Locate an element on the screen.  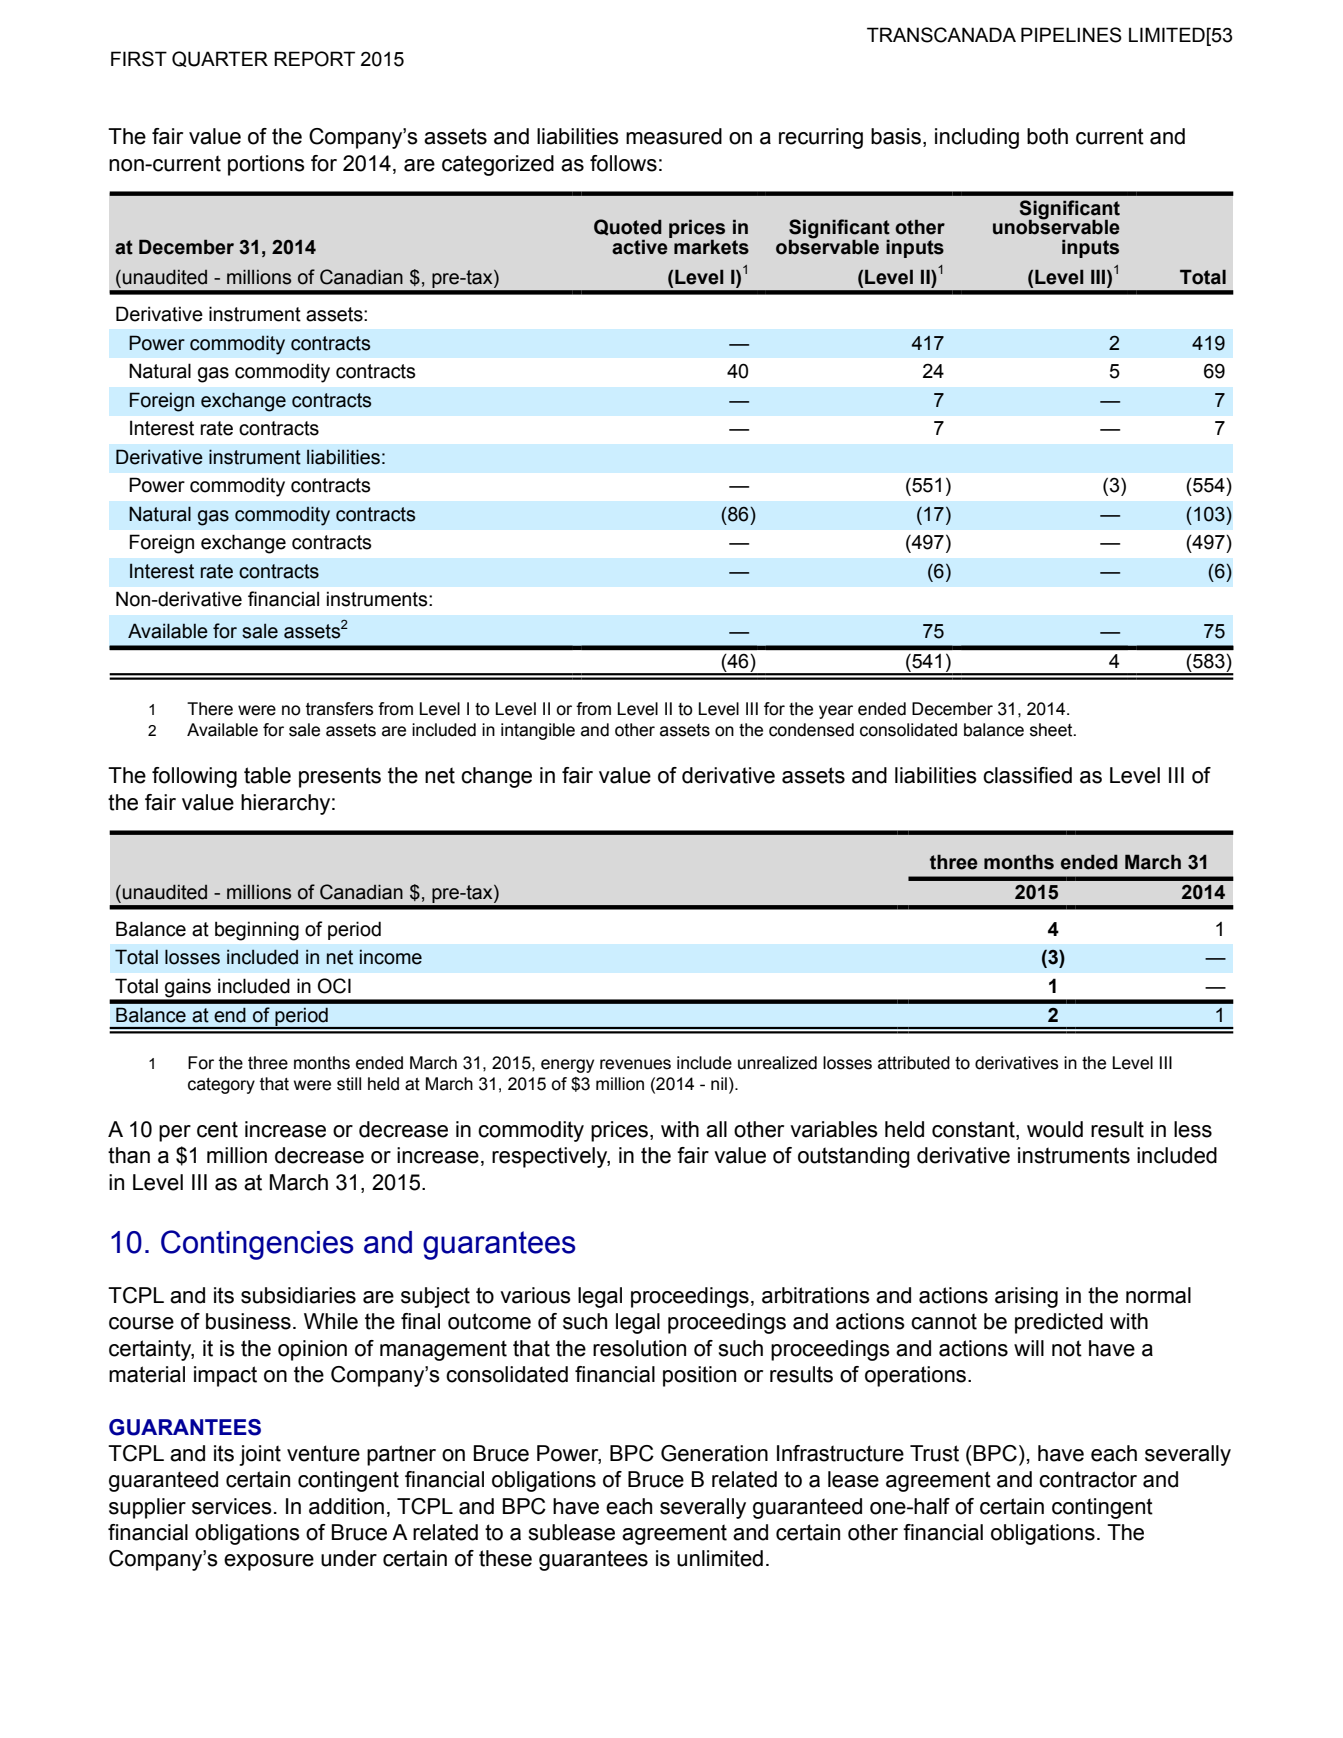
QUARTER is located at coordinates (220, 59).
